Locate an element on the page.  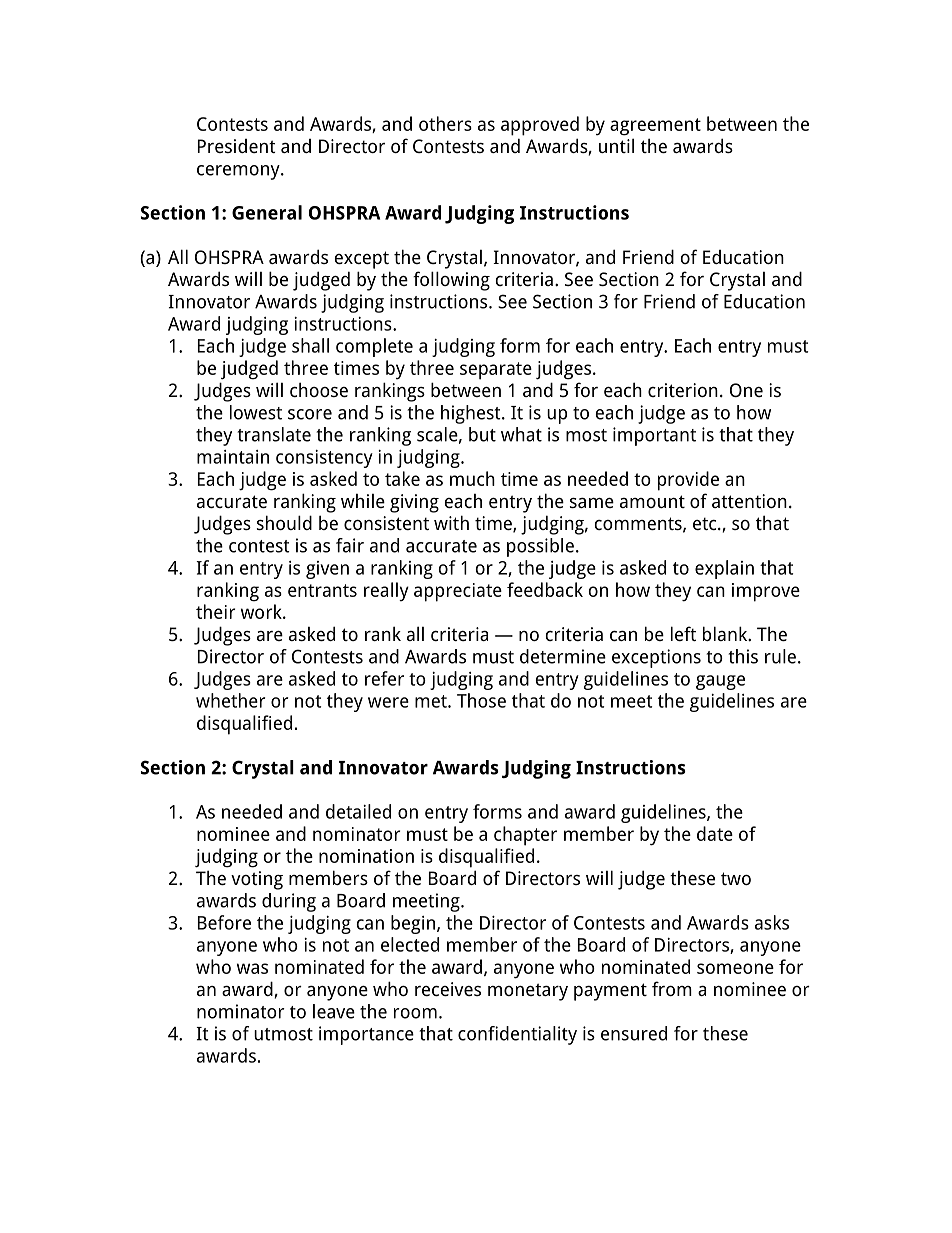
leave is located at coordinates (334, 1011).
